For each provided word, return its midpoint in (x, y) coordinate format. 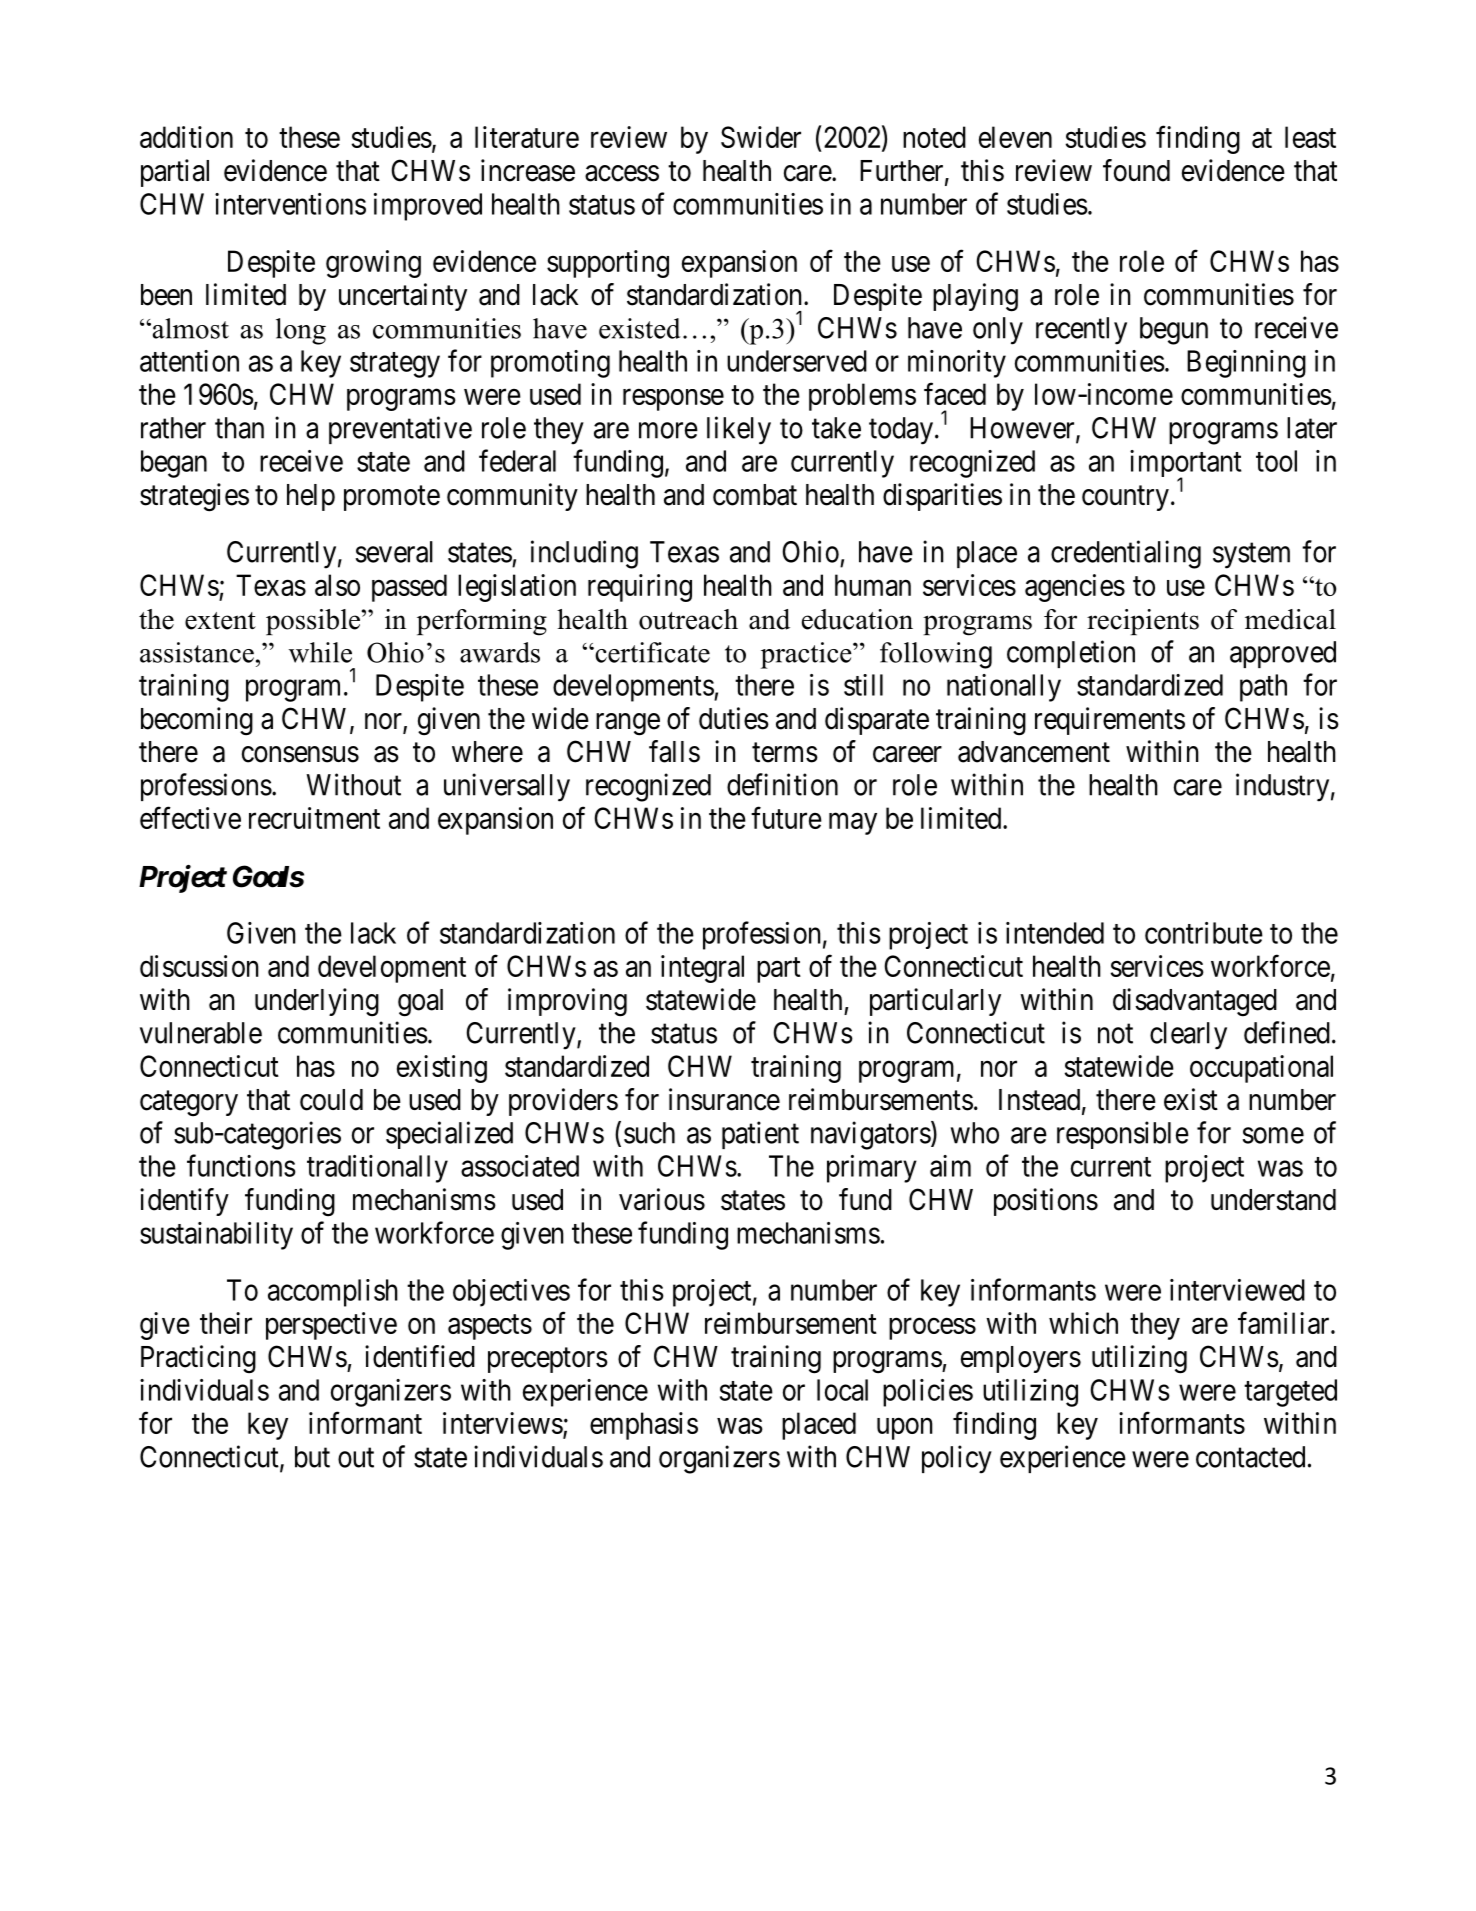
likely (739, 430)
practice (807, 655)
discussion (199, 966)
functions (241, 1165)
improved (428, 207)
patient (760, 1135)
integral (702, 969)
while (320, 652)
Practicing (198, 1359)
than (239, 428)
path (1263, 688)
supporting (608, 264)
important (1186, 465)
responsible (1123, 1135)
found (1136, 170)
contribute (1204, 933)
